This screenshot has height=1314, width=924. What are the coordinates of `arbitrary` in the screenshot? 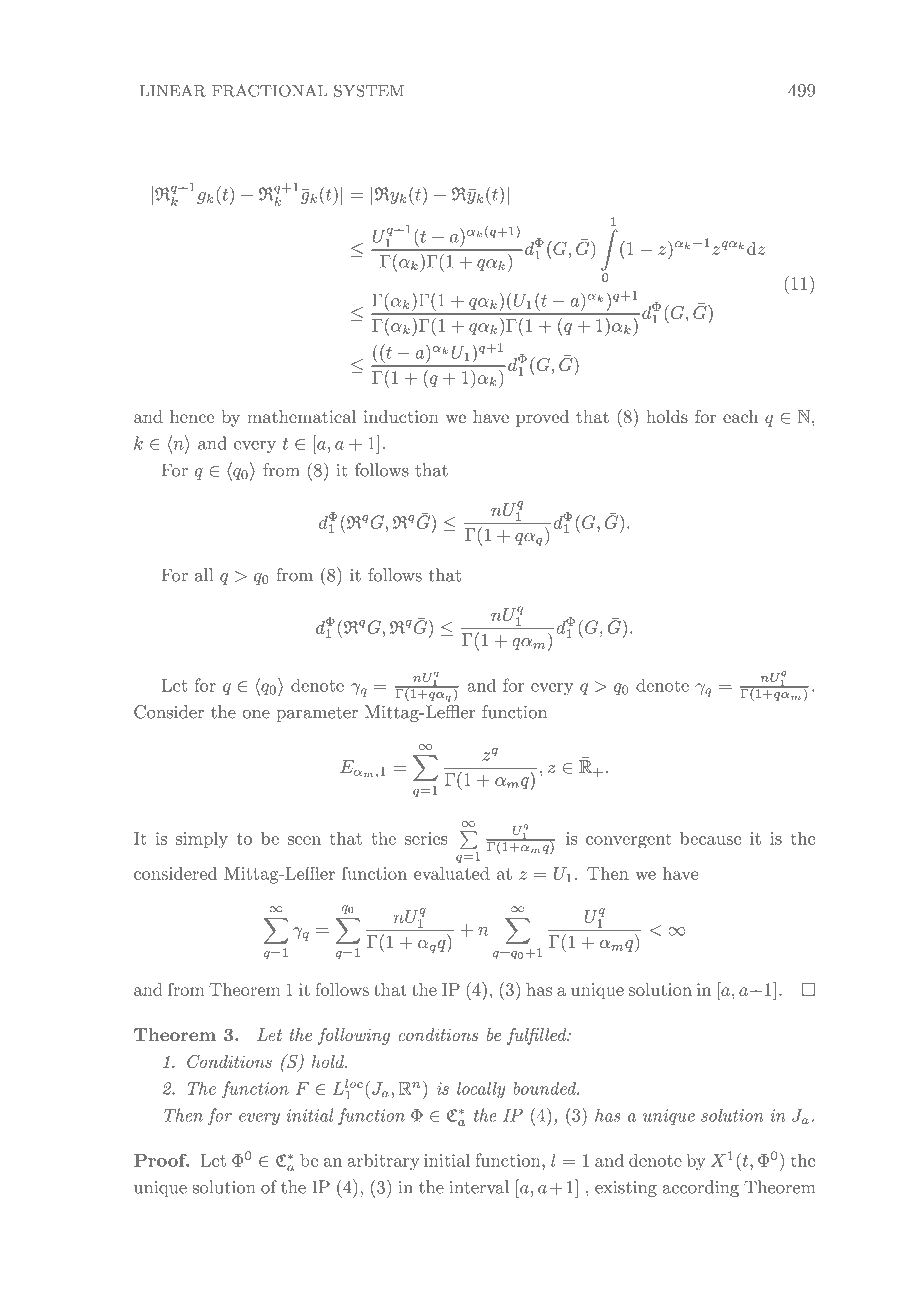 It's located at (383, 1161).
